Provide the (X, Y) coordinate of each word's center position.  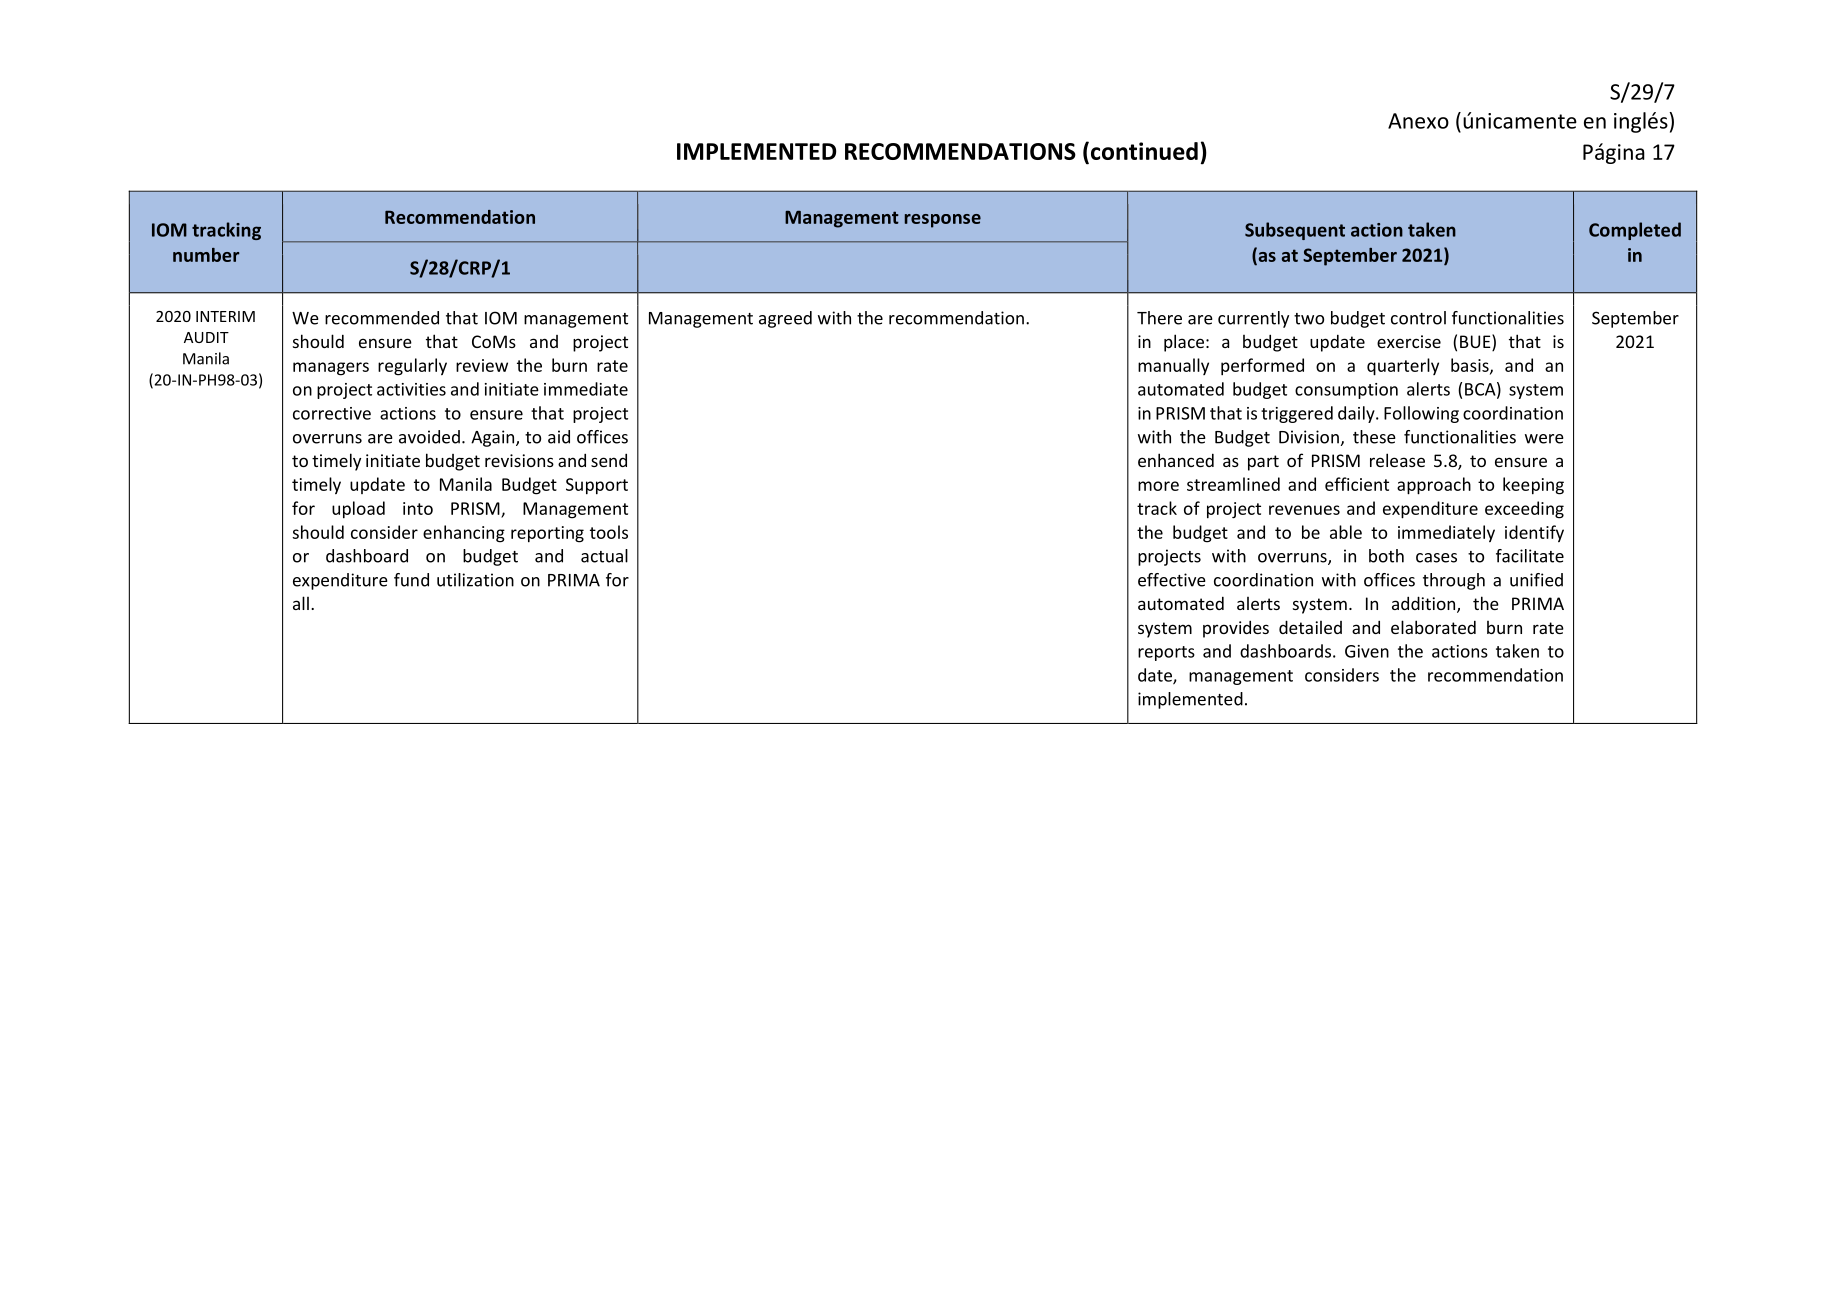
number (206, 255)
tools (609, 532)
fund (411, 580)
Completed (1635, 231)
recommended (382, 318)
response (943, 221)
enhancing (464, 534)
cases (1436, 558)
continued (1144, 151)
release (1397, 460)
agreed (785, 319)
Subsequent (1295, 231)
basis (1471, 366)
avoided (429, 437)
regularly (412, 367)
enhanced (1176, 460)
